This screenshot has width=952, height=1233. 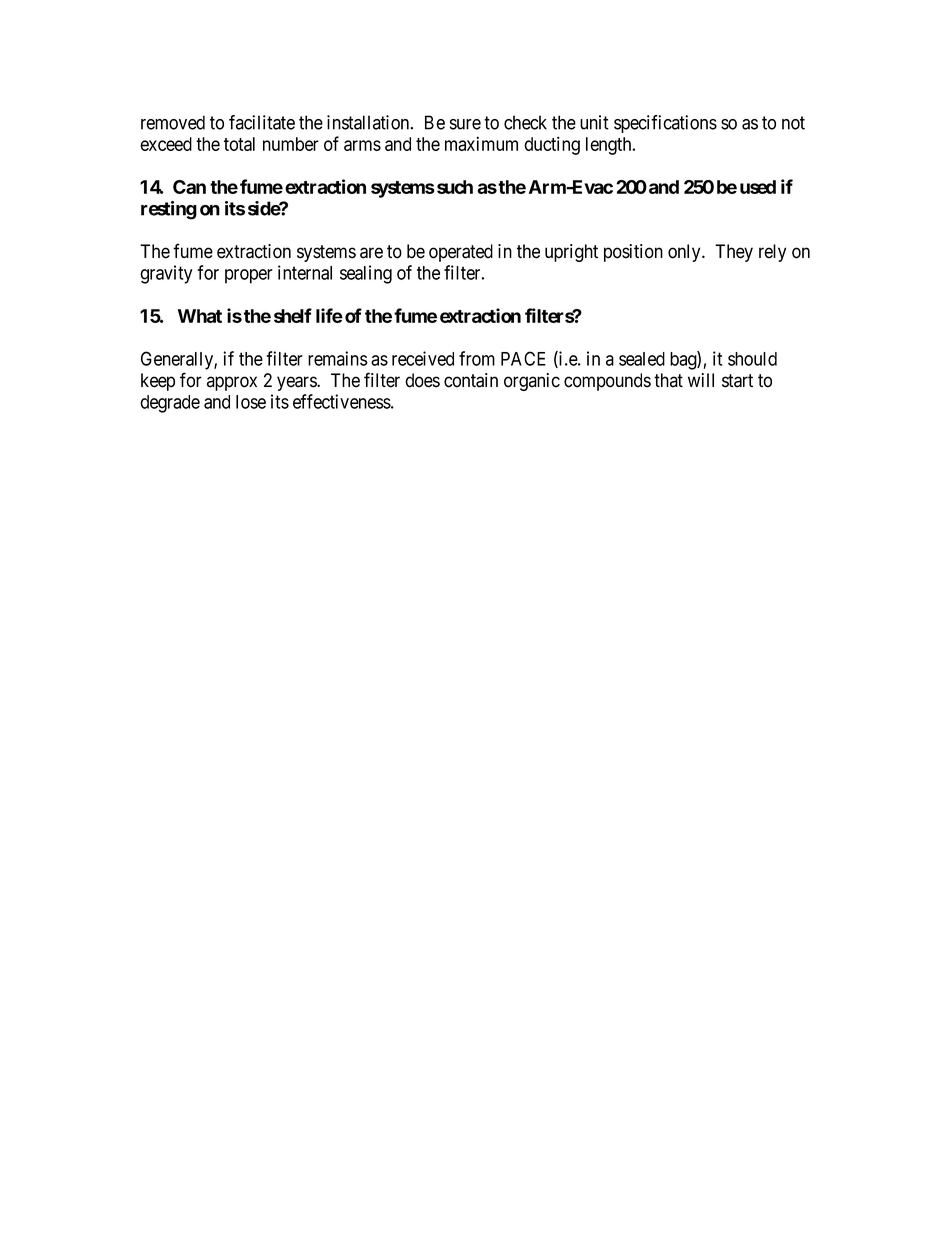 What do you see at coordinates (189, 187) in the screenshot?
I see `Can` at bounding box center [189, 187].
